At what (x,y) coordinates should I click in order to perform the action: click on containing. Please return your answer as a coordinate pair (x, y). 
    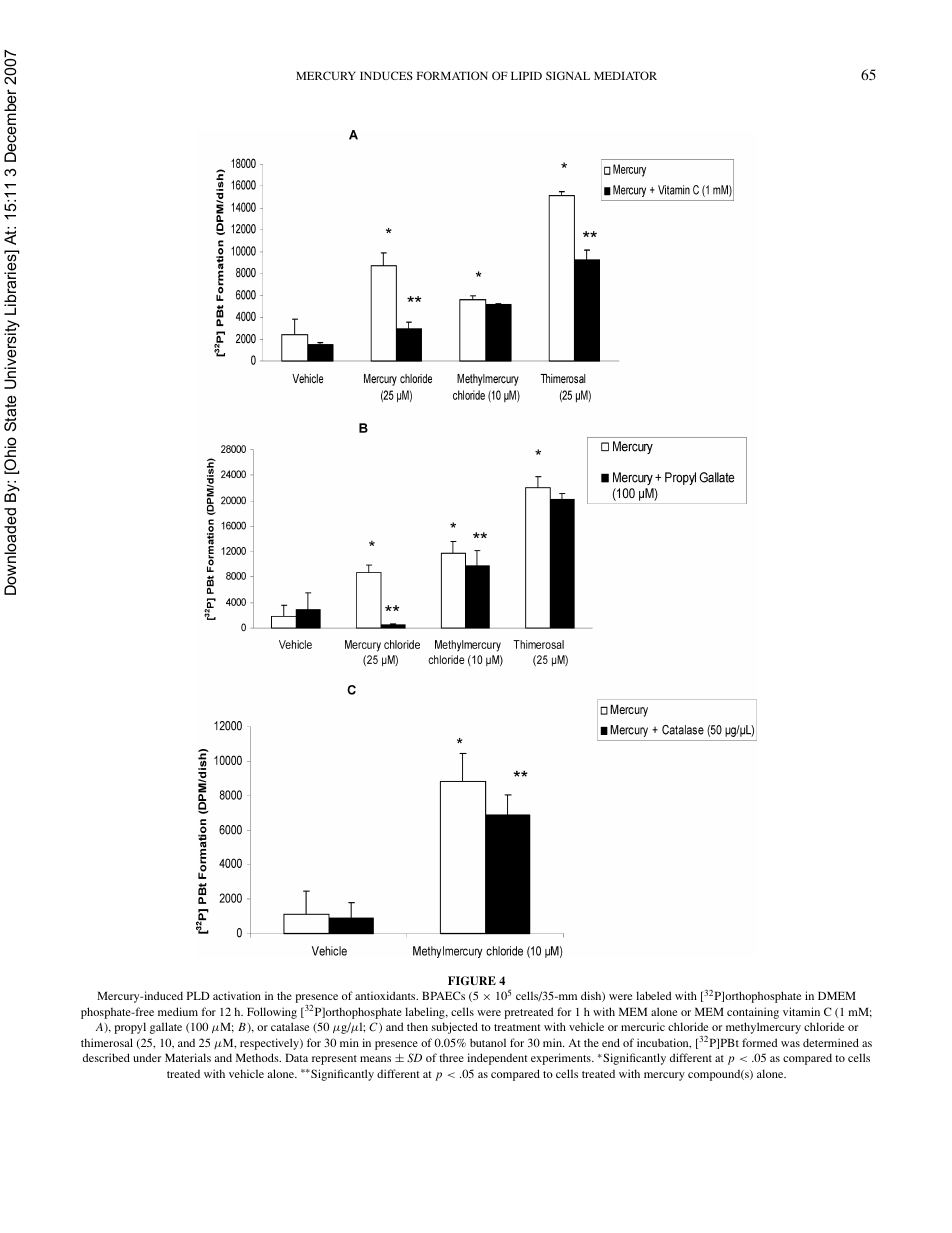
    Looking at the image, I should click on (753, 1013).
